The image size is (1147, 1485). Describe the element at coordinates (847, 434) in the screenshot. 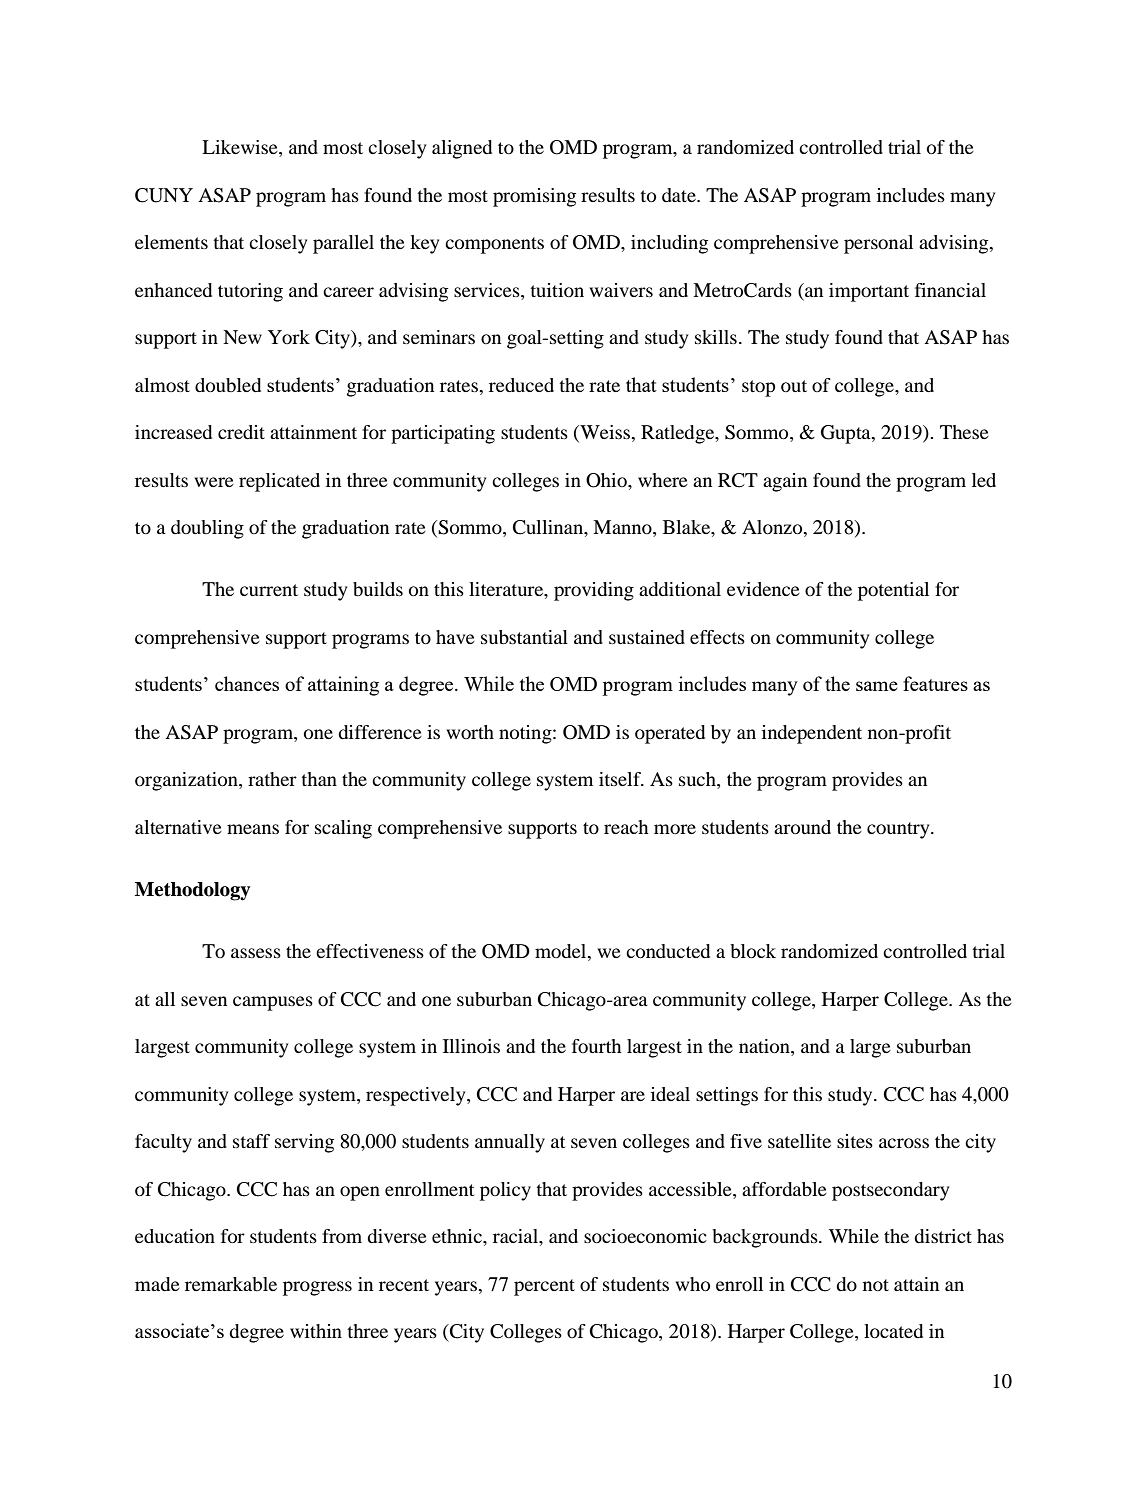

I see `Gupta` at that location.
